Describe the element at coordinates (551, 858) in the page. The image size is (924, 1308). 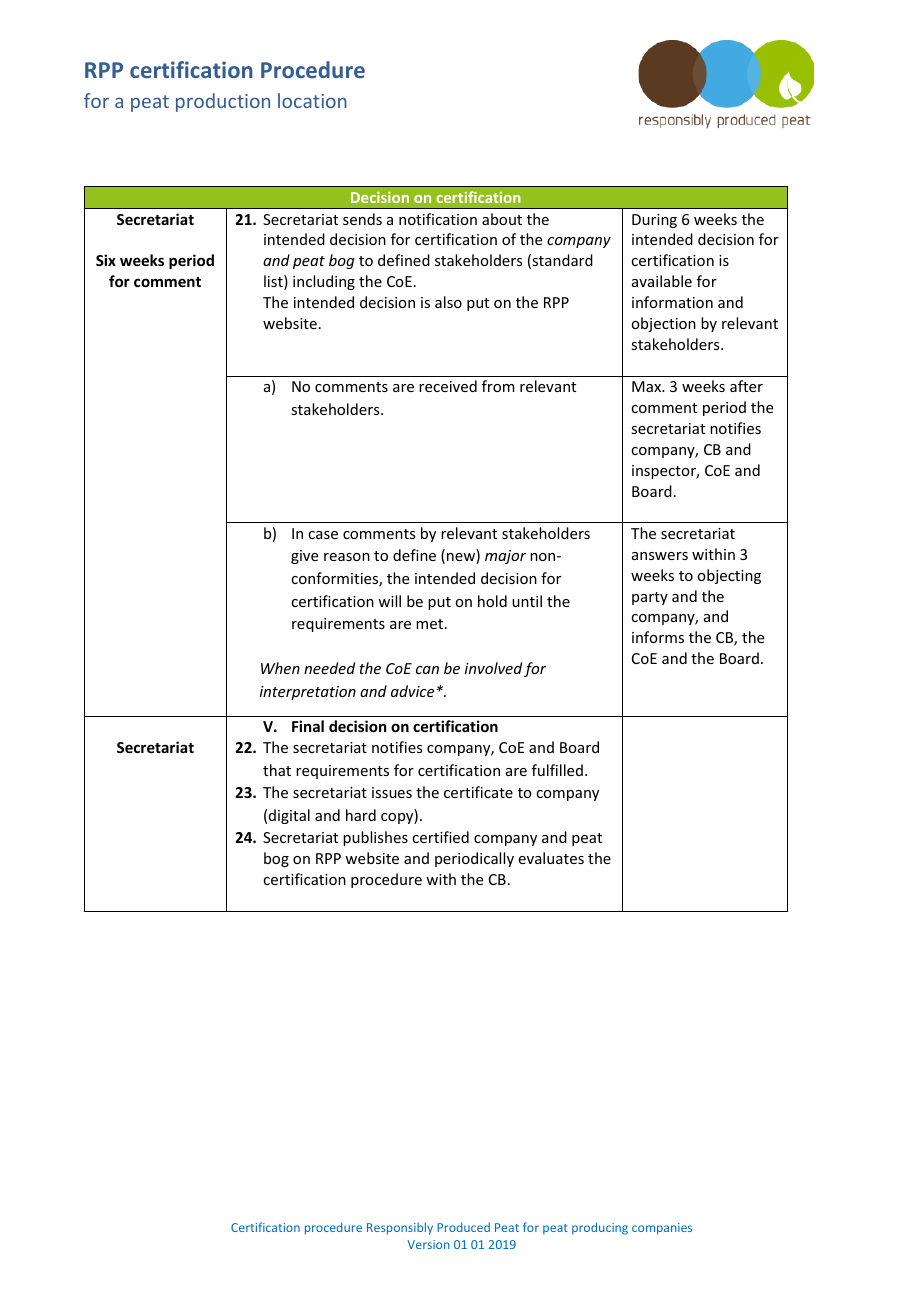
I see `evaluates` at that location.
